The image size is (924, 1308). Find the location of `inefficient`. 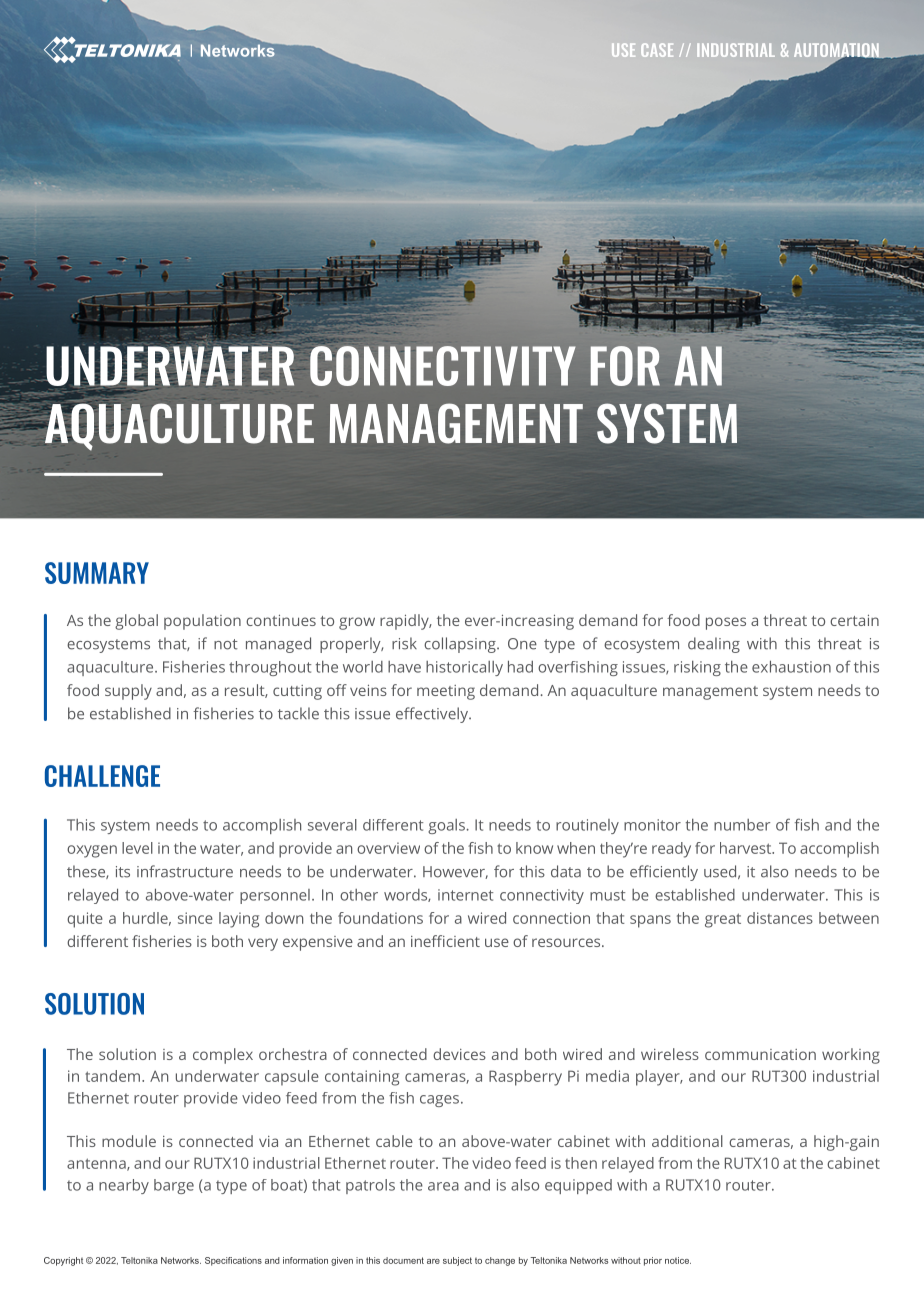

inefficient is located at coordinates (445, 941).
